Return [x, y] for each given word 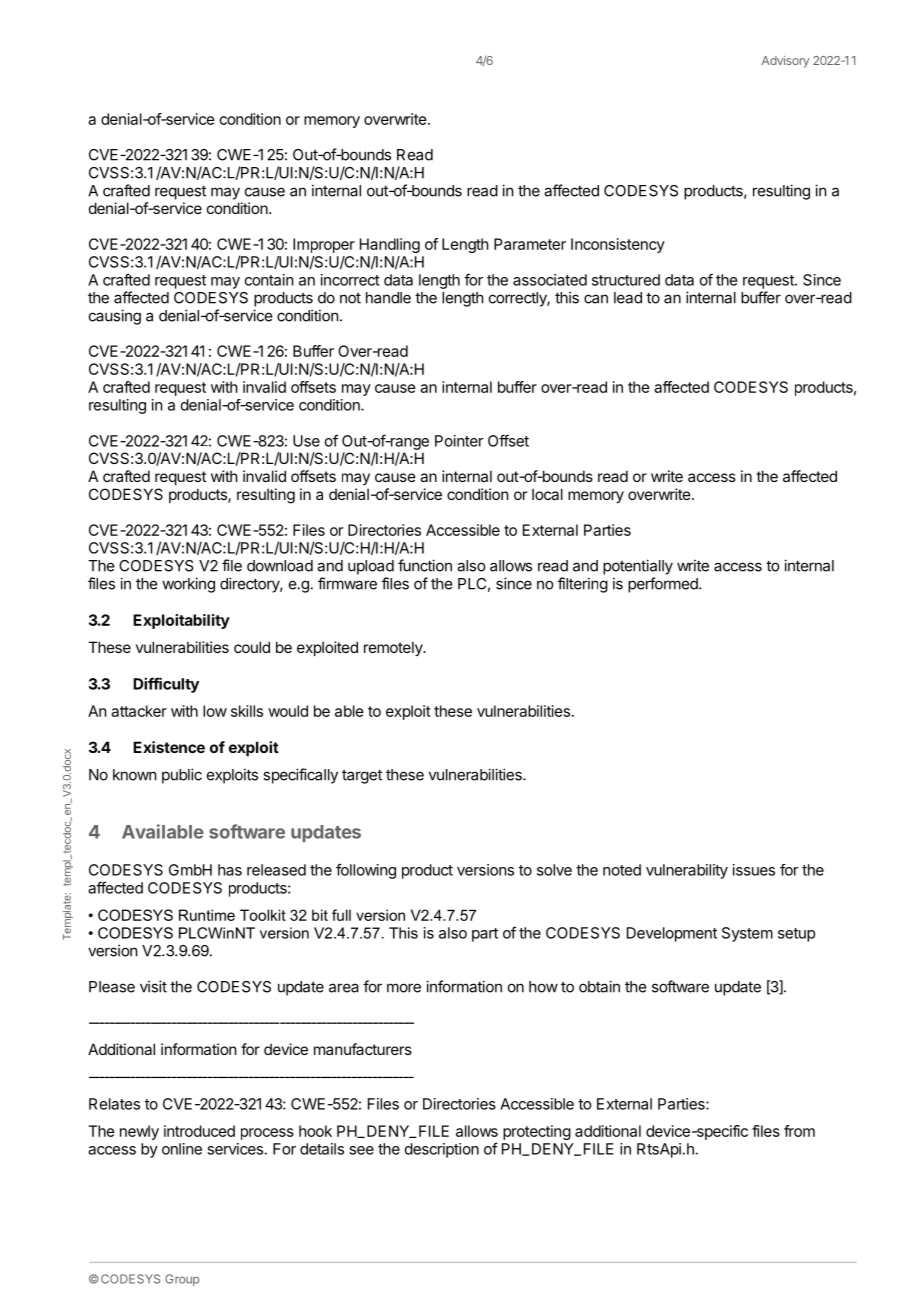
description [442, 1150]
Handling [390, 245]
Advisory [785, 62]
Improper [324, 245]
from [799, 1131]
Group [182, 1280]
